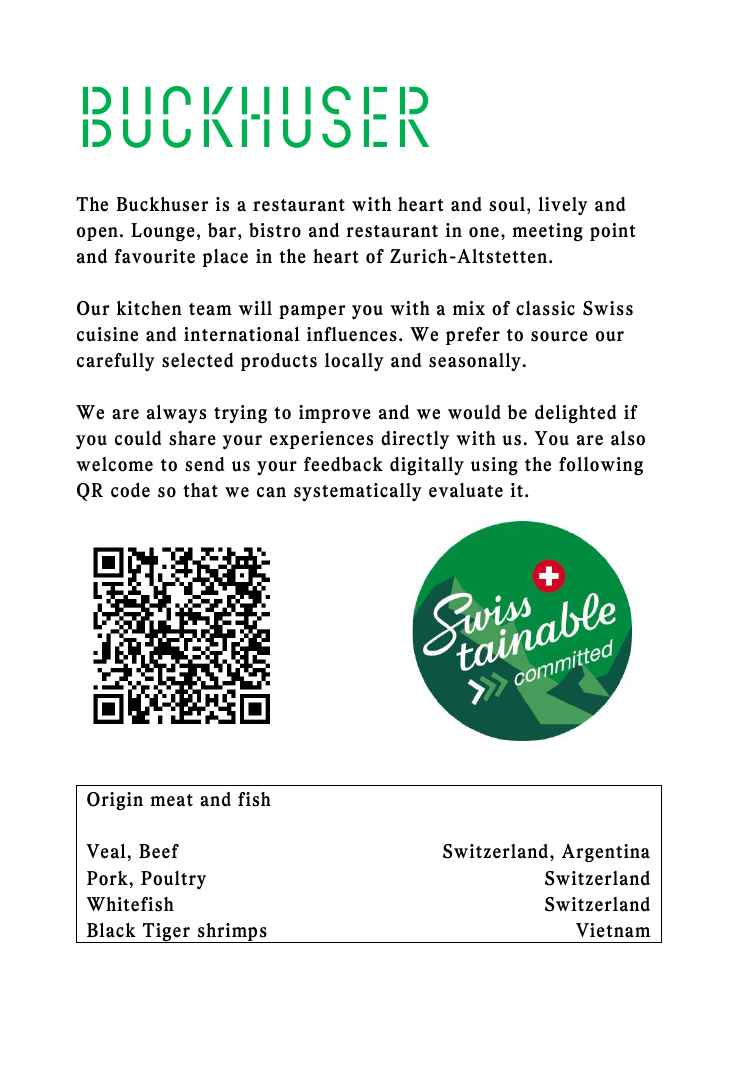 Image resolution: width=752 pixels, height=1067 pixels. Describe the element at coordinates (358, 492) in the screenshot. I see `systematically` at that location.
